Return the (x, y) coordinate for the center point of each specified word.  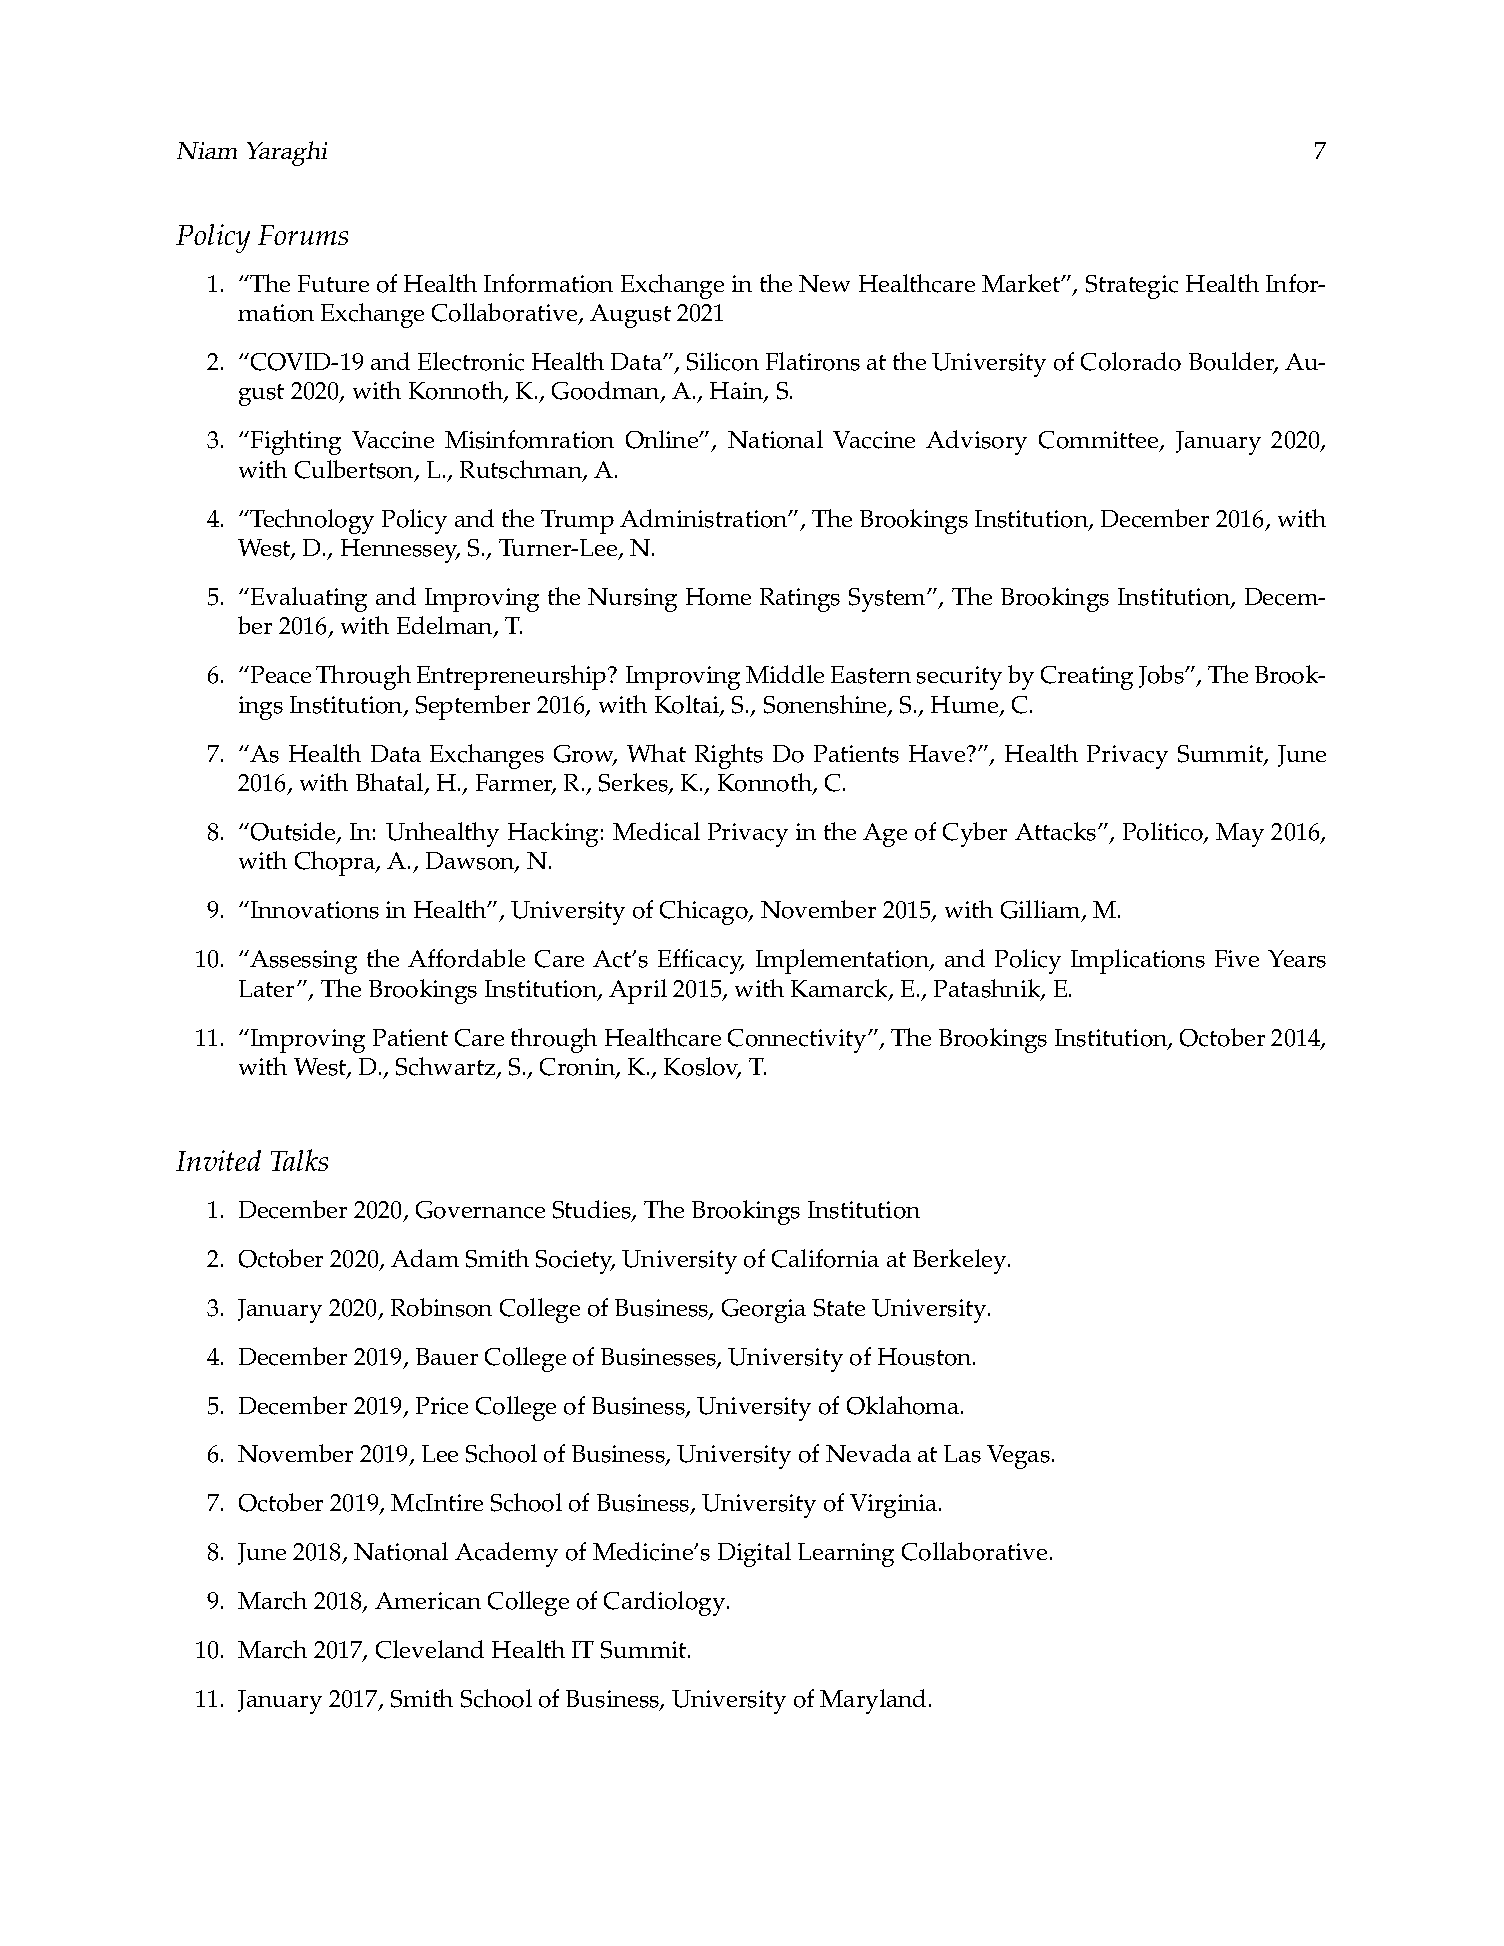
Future (333, 283)
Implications (1138, 961)
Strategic (1132, 287)
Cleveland (430, 1649)
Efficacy (701, 961)
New (824, 283)
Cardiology (666, 1603)
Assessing (302, 962)
